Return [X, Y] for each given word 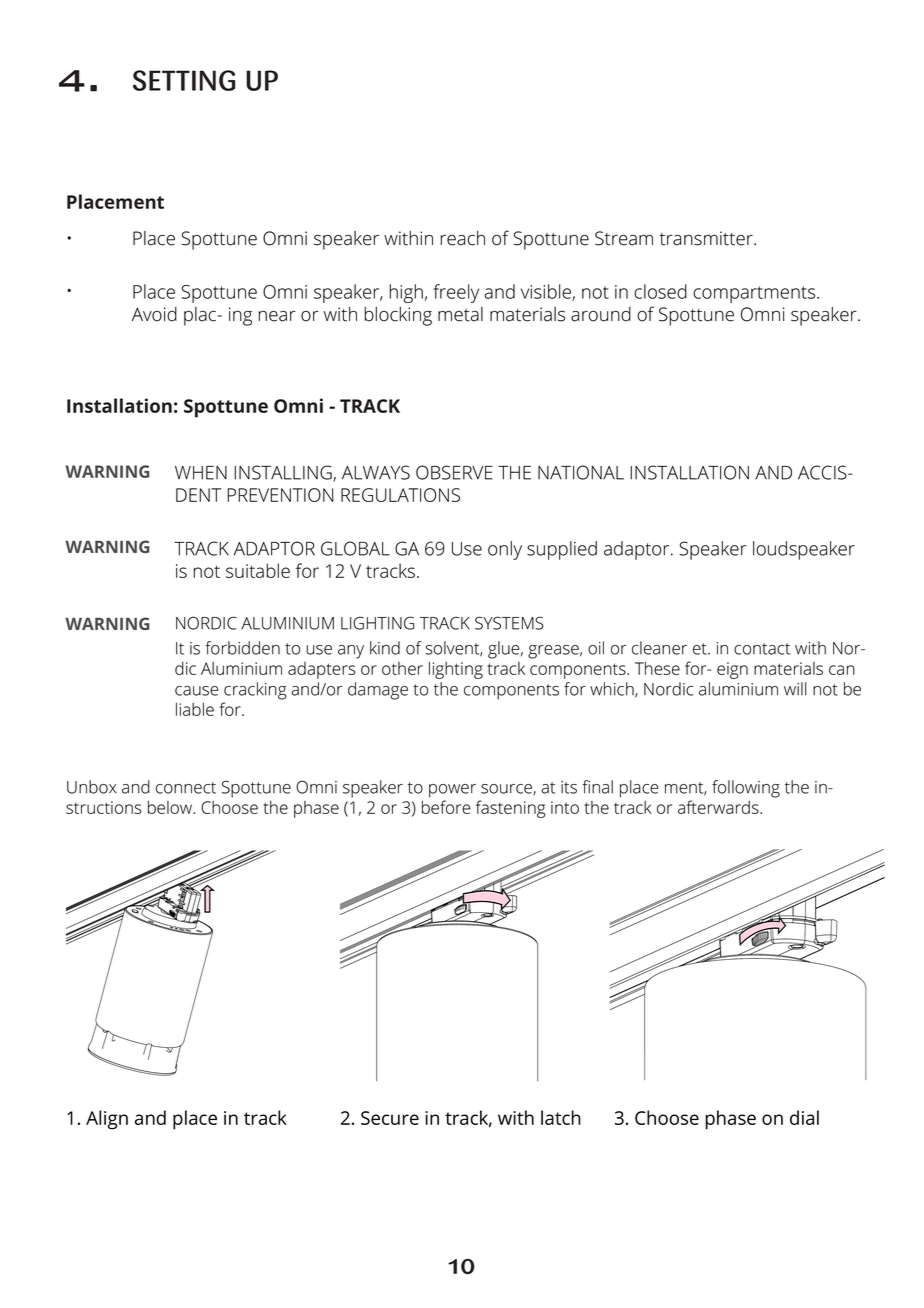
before [446, 807]
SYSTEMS [509, 623]
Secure [390, 1118]
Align [107, 1120]
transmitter [707, 238]
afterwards [719, 807]
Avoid [154, 314]
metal [460, 314]
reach [463, 238]
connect [186, 788]
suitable [258, 570]
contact [762, 649]
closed [660, 291]
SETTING [184, 80]
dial [804, 1117]
